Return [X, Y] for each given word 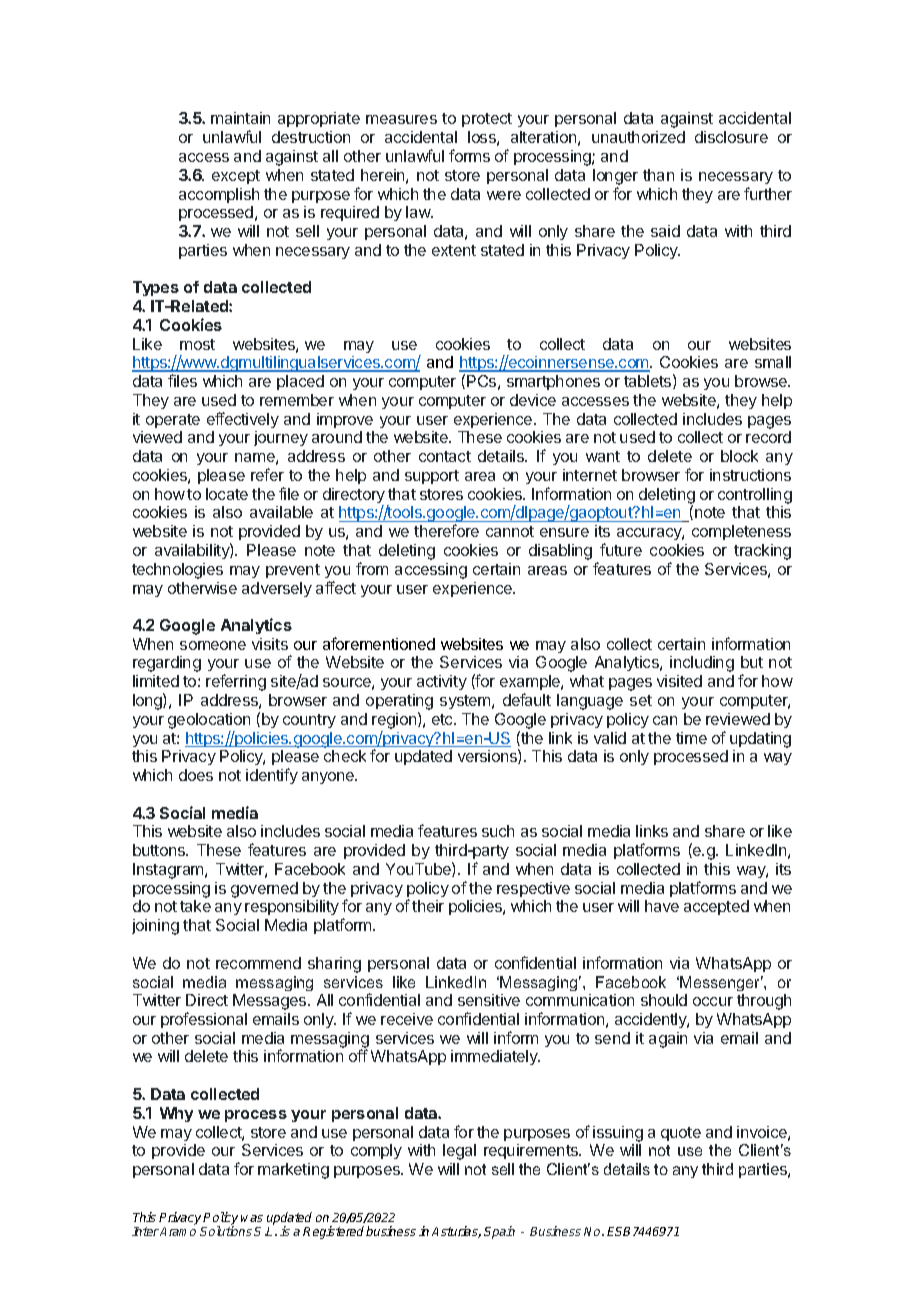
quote [681, 1134]
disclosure [731, 137]
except [236, 177]
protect [487, 120]
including [702, 664]
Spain [499, 1232]
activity [442, 682]
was [252, 1218]
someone [213, 645]
